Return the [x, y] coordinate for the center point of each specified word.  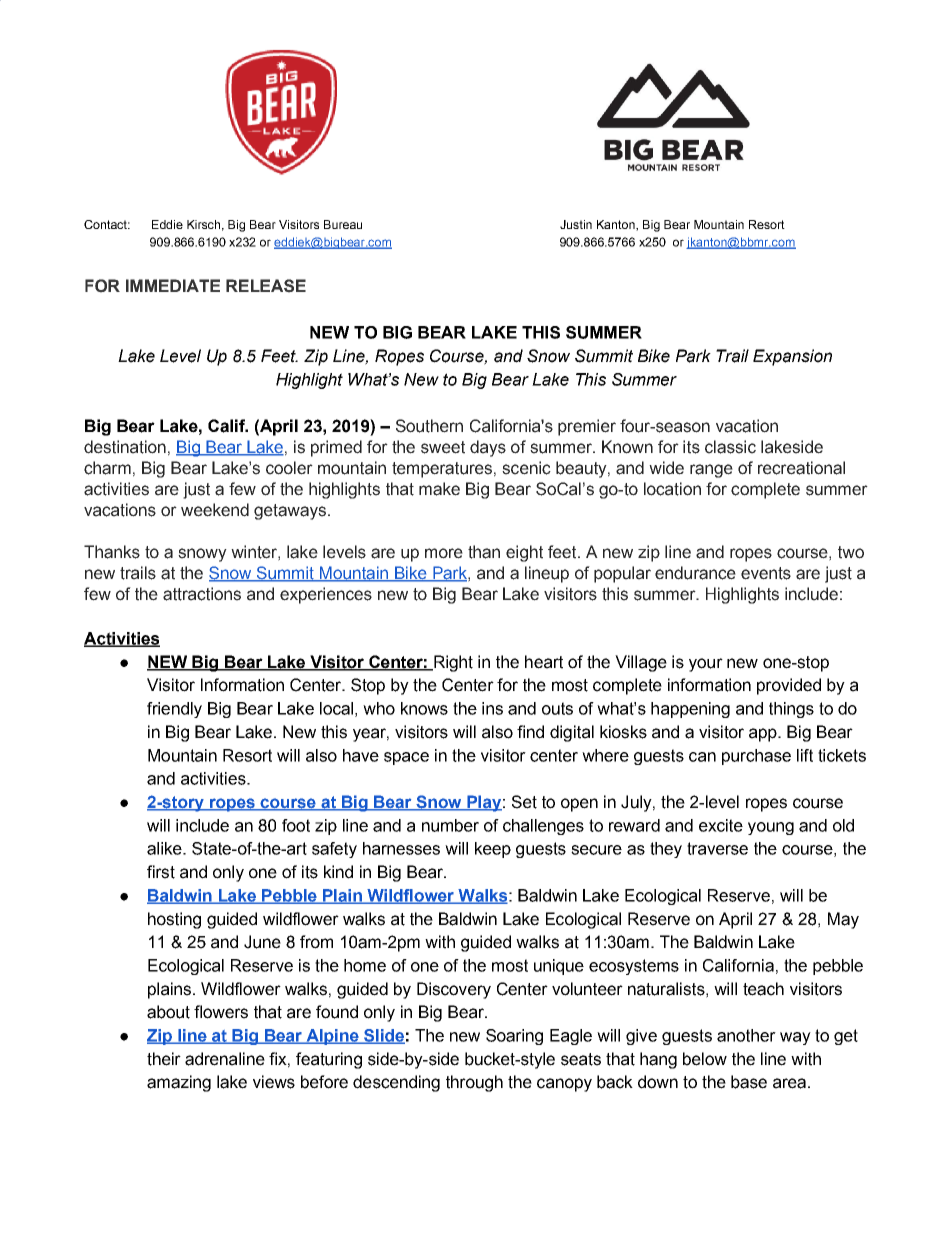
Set [524, 802]
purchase [756, 757]
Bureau [343, 224]
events [766, 573]
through [474, 1083]
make [439, 489]
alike [165, 848]
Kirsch [203, 224]
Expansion [792, 357]
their [164, 1059]
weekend [215, 510]
